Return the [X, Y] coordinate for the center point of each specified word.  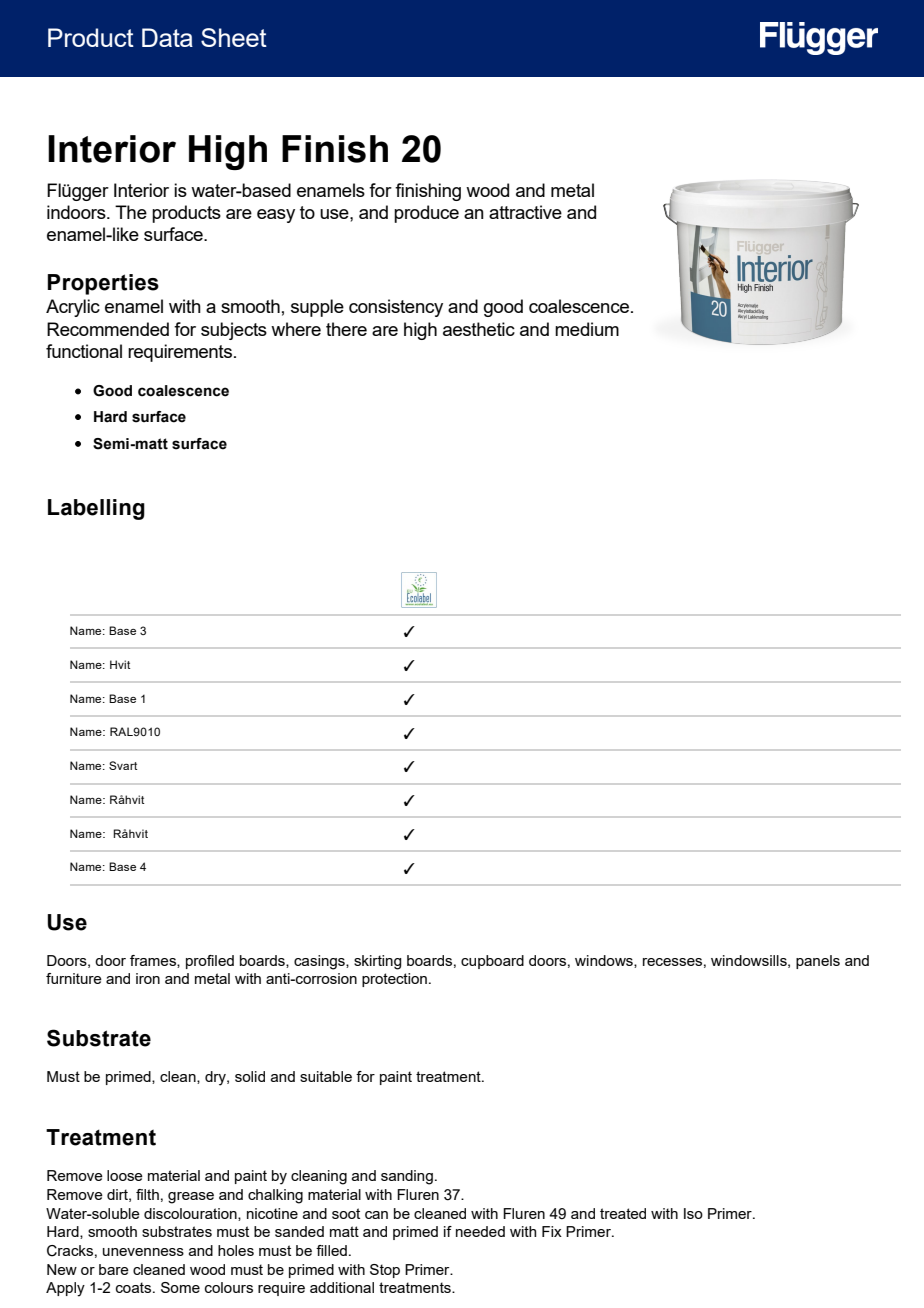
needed [480, 1231]
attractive [525, 212]
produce [426, 214]
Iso [693, 1213]
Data [167, 37]
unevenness [143, 1252]
